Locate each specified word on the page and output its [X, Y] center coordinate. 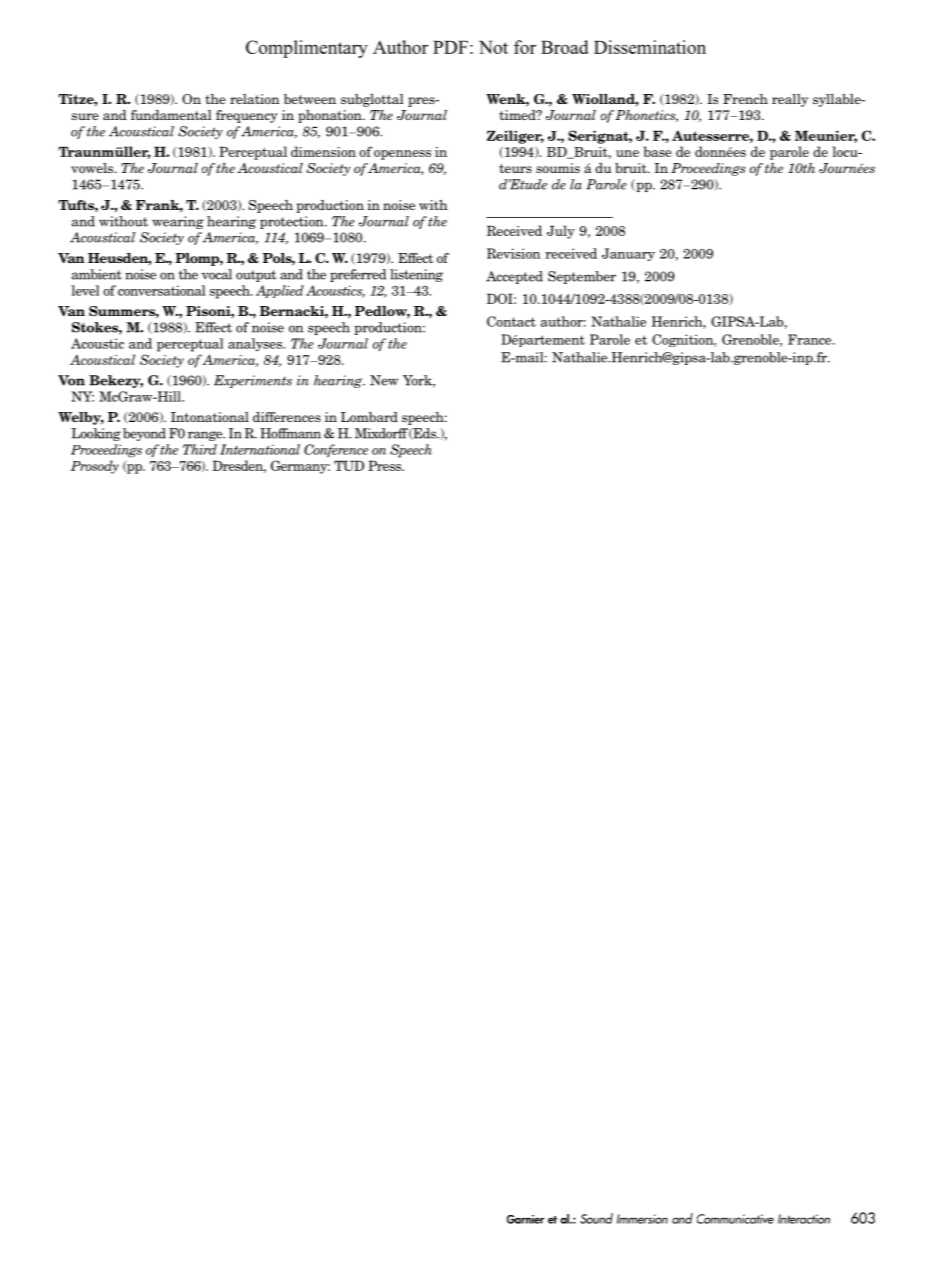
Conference [336, 451]
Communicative [735, 1219]
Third [200, 449]
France [811, 339]
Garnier [525, 1219]
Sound [596, 1218]
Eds [424, 434]
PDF [450, 47]
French [745, 99]
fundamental [171, 115]
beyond [144, 434]
